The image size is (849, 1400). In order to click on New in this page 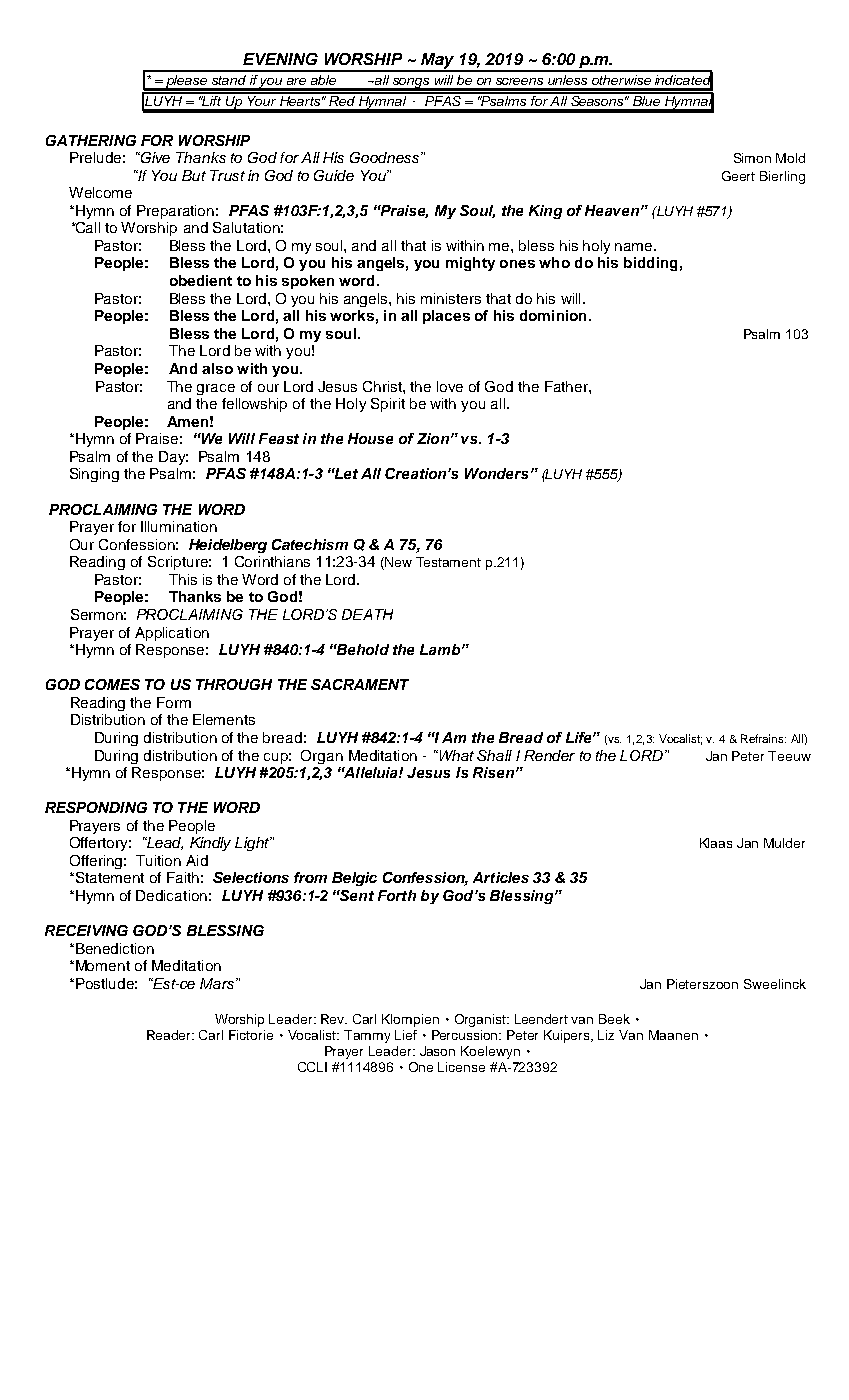, I will do `click(397, 563)`.
